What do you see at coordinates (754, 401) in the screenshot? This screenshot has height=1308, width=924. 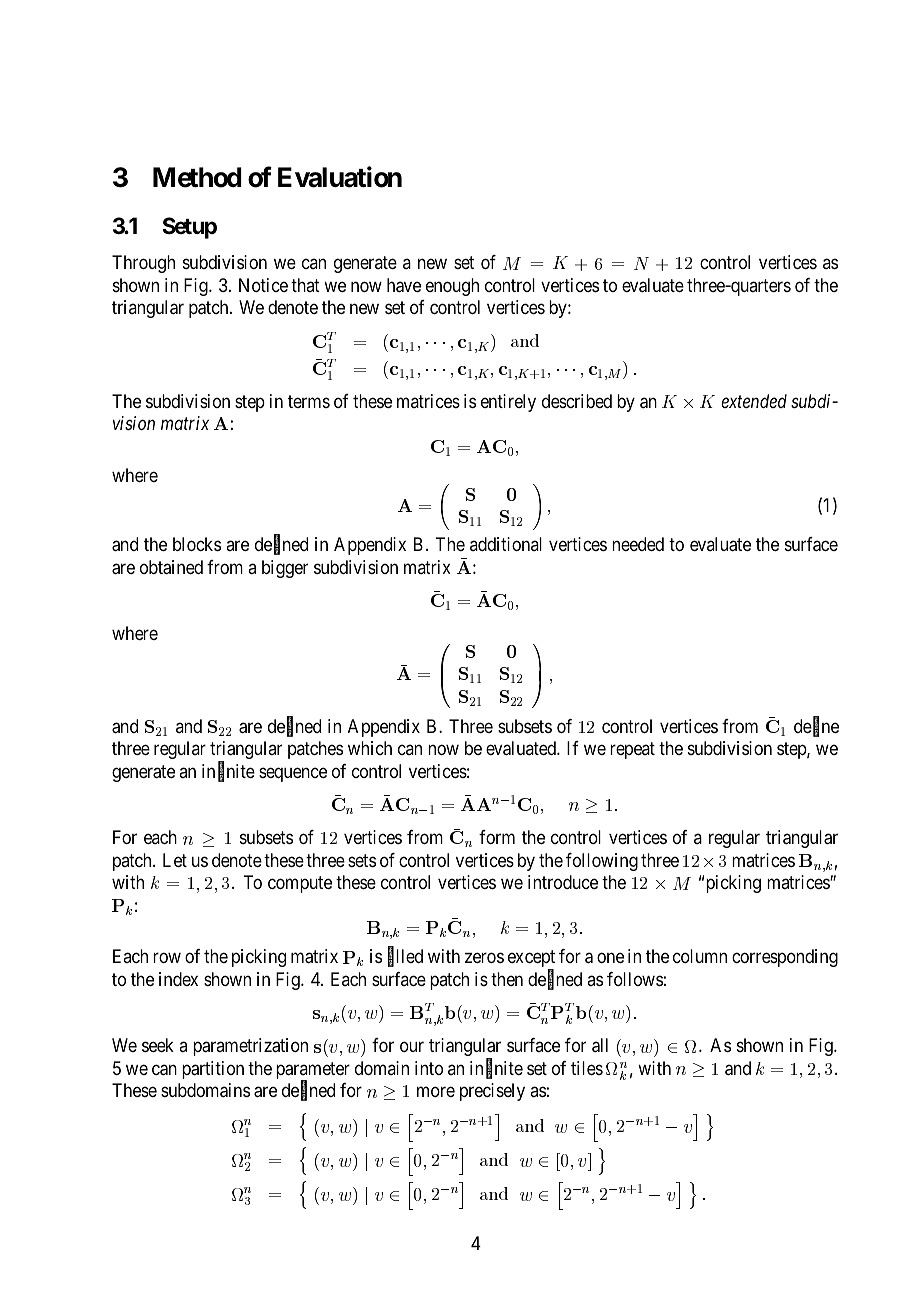 I see `extended` at bounding box center [754, 401].
